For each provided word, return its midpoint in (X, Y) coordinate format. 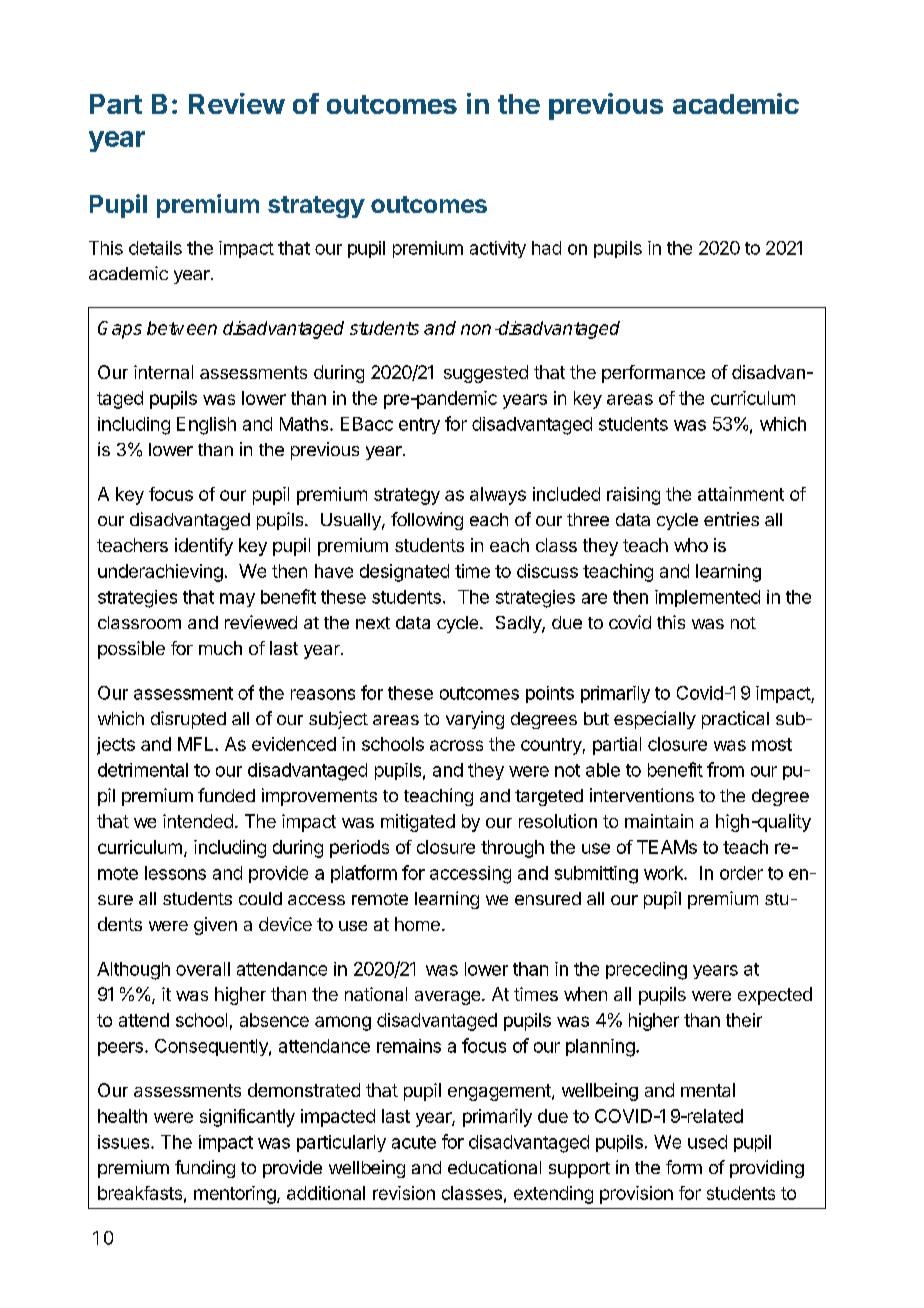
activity (498, 249)
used (707, 1142)
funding (205, 1169)
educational (494, 1167)
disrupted (188, 720)
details (155, 248)
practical (735, 720)
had (546, 248)
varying (475, 720)
